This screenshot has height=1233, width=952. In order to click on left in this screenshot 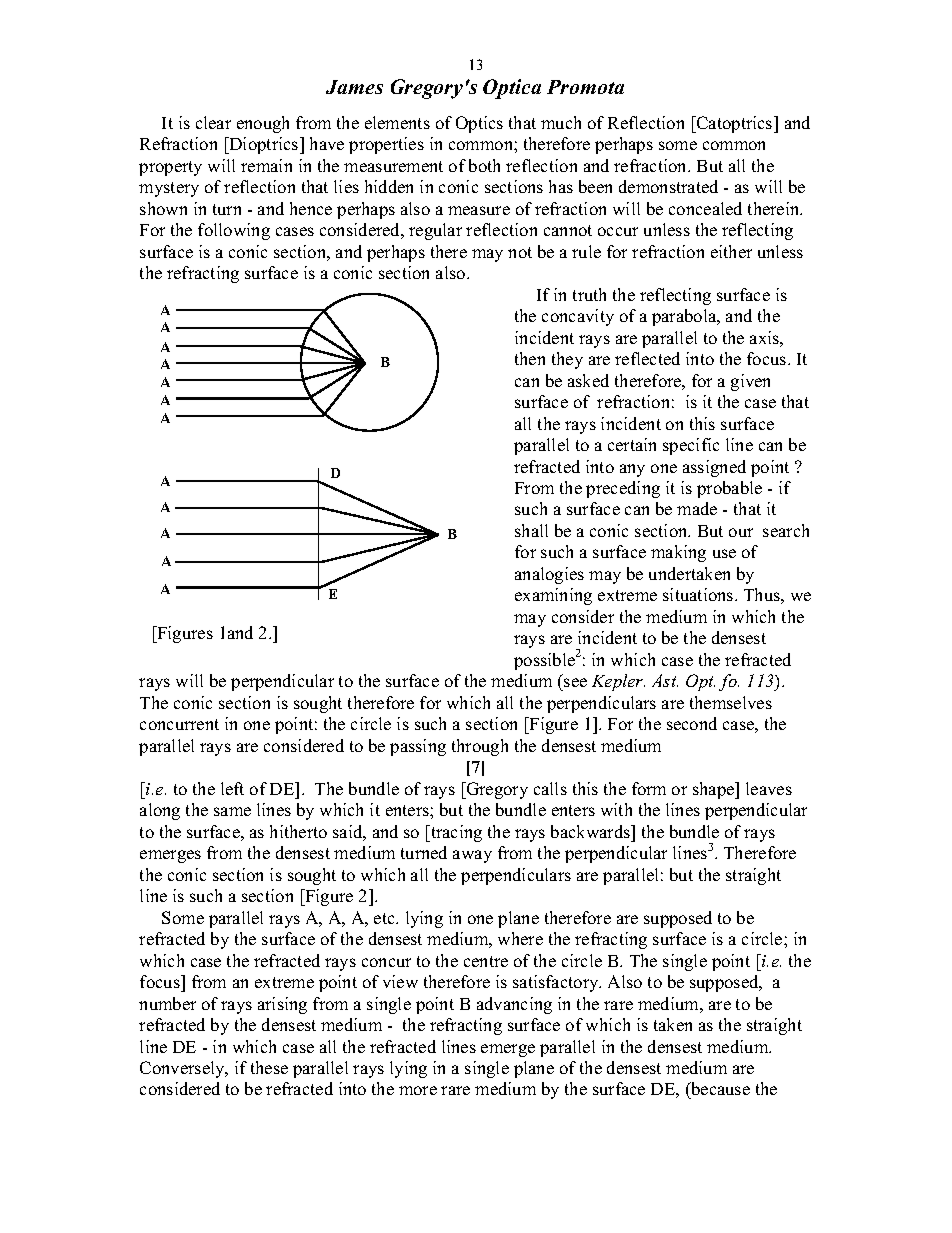, I will do `click(232, 788)`.
